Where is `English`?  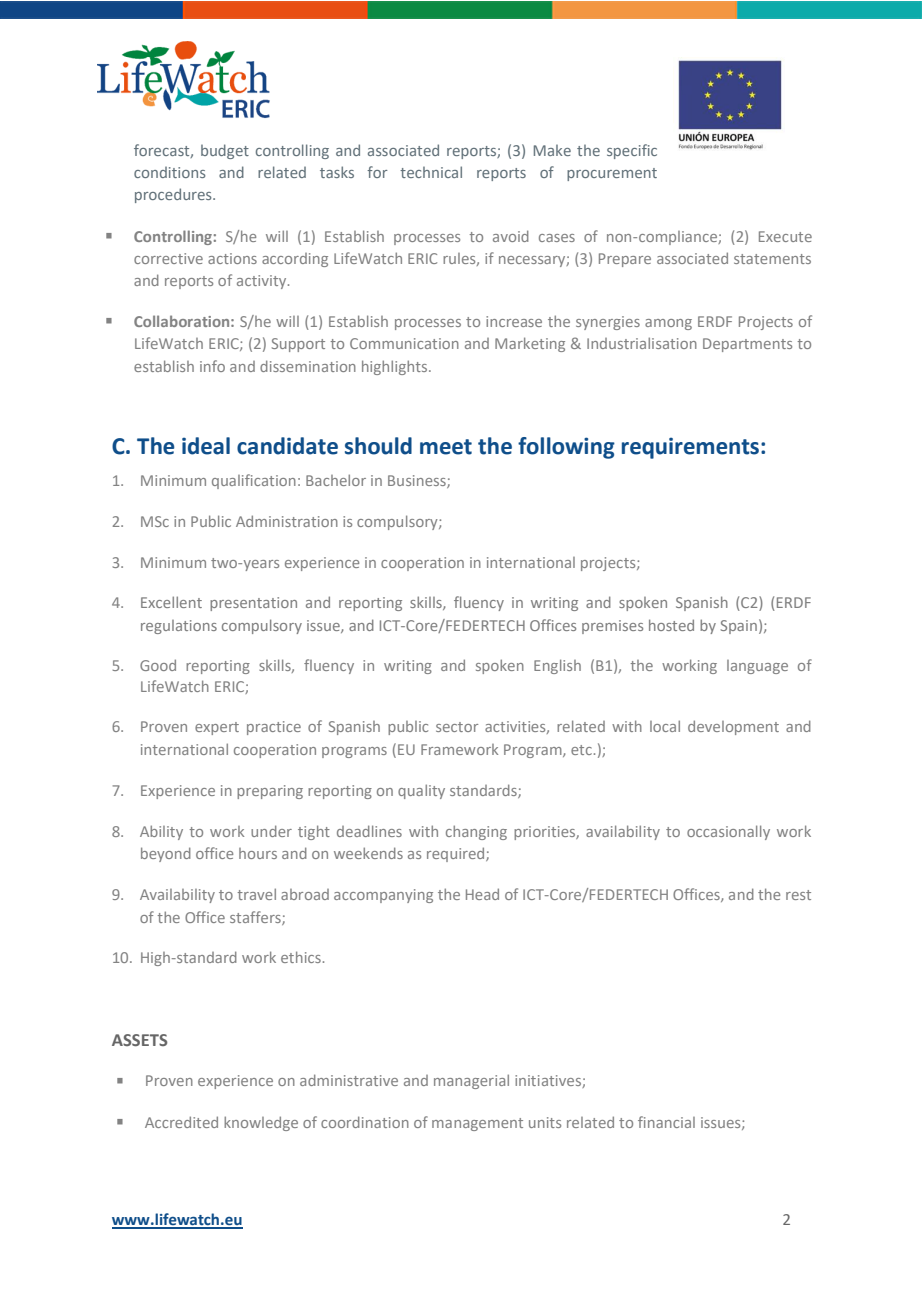
English is located at coordinates (557, 666).
